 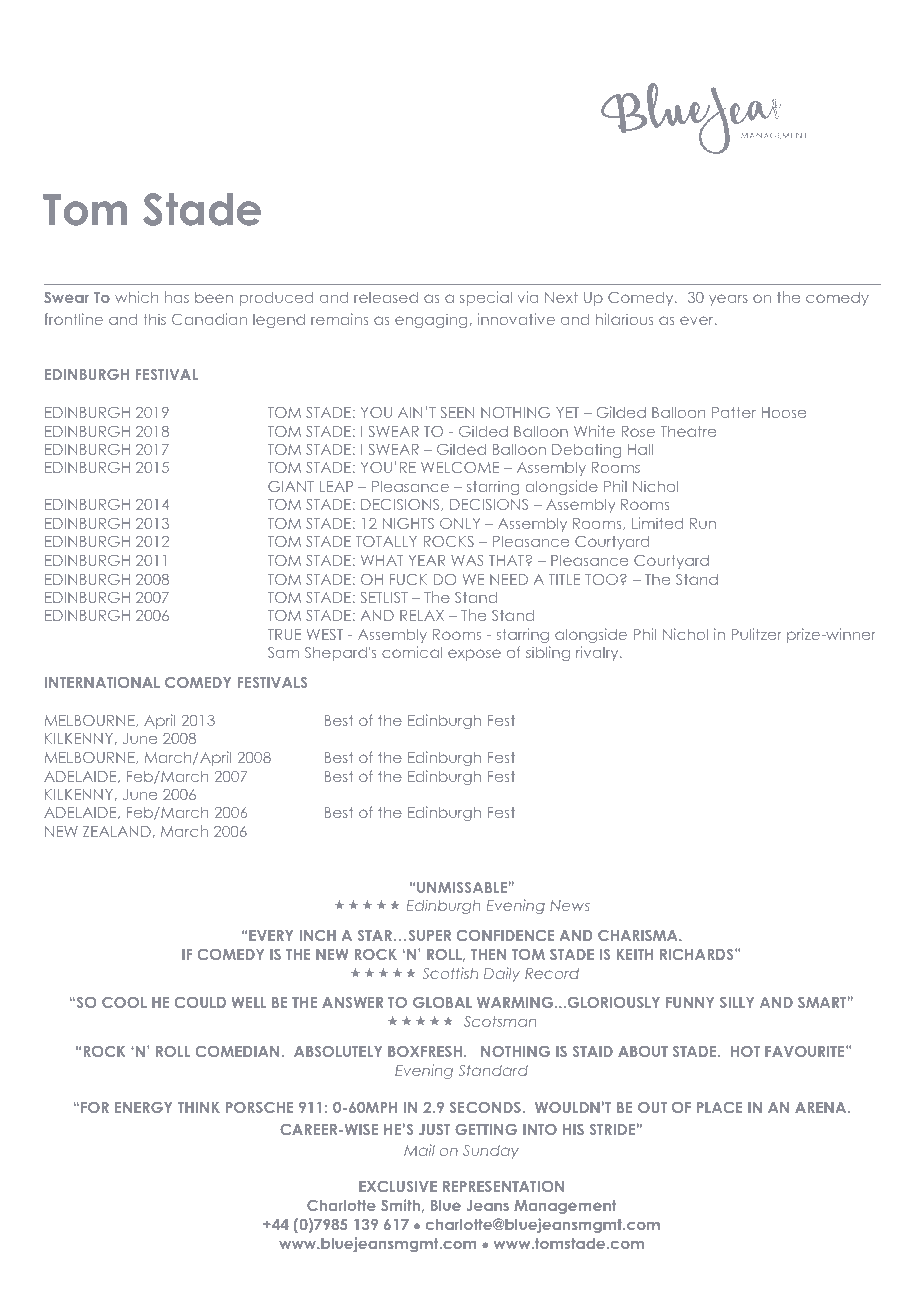 I want to click on engaging, so click(x=431, y=320).
